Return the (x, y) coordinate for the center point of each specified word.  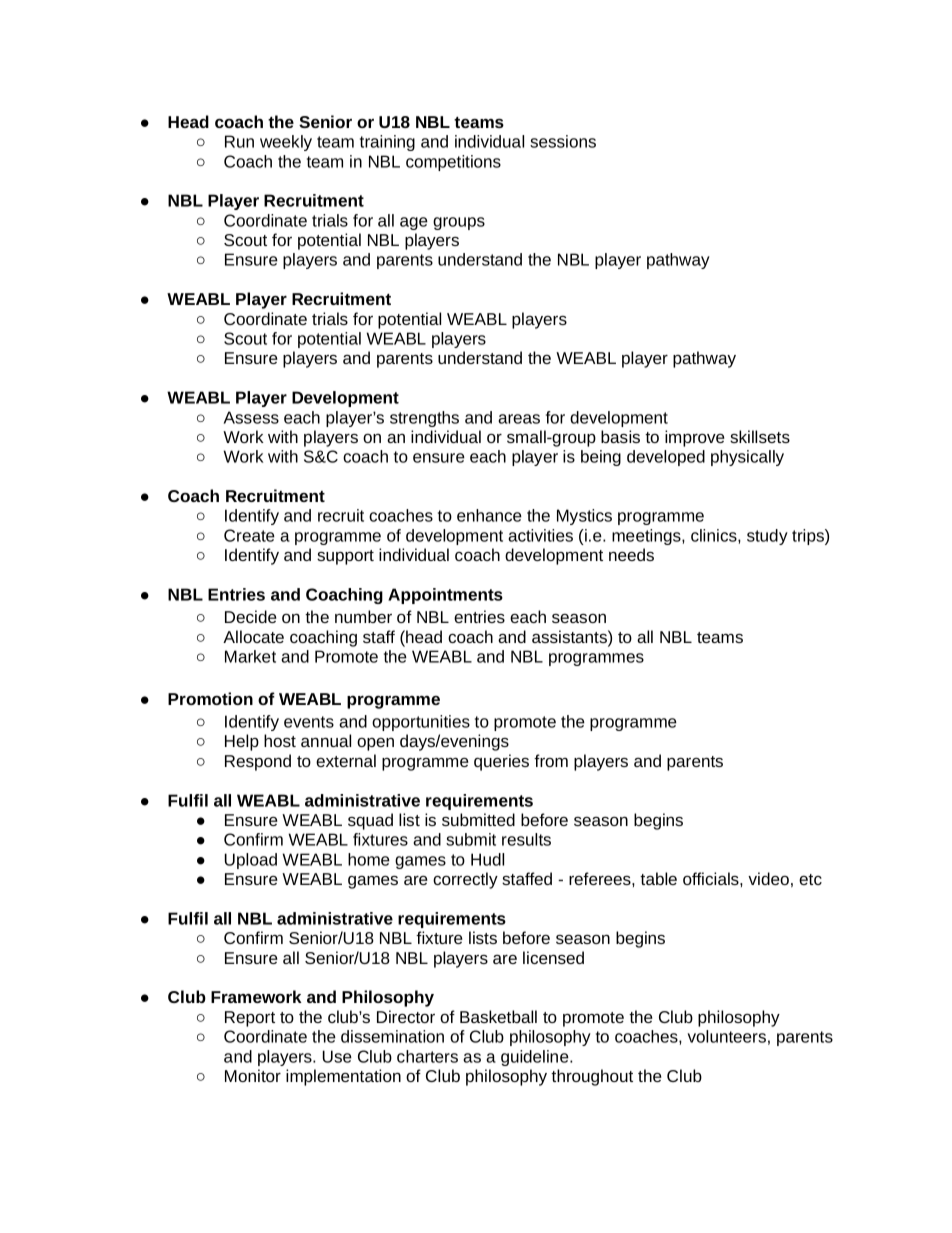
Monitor (253, 1075)
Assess (251, 417)
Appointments (445, 596)
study (767, 537)
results (526, 839)
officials (712, 878)
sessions (563, 141)
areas (519, 419)
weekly (286, 143)
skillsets (760, 436)
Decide (251, 616)
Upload (251, 861)
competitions (453, 163)
